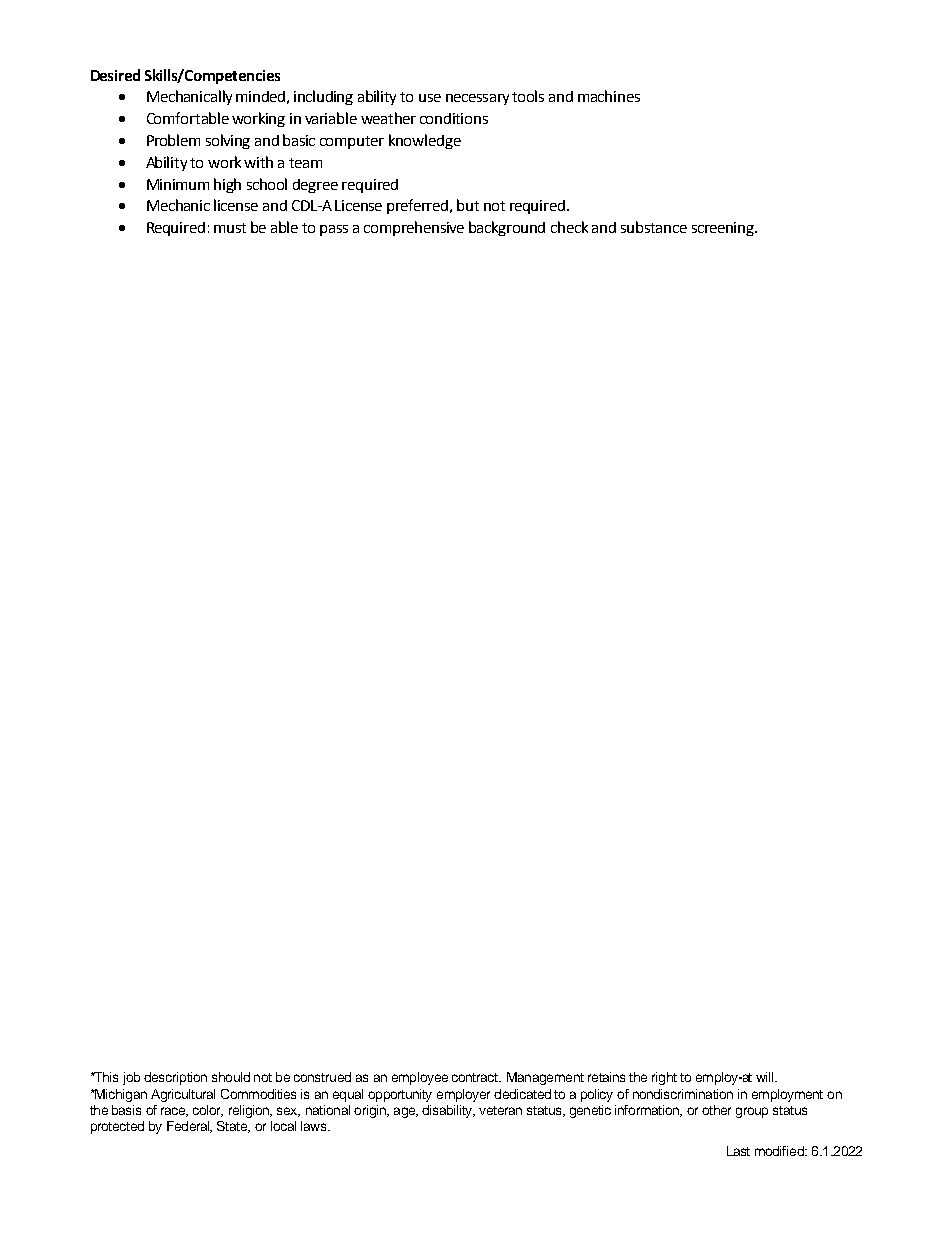 This document has width=952, height=1233. Describe the element at coordinates (654, 227) in the document. I see `substance` at that location.
